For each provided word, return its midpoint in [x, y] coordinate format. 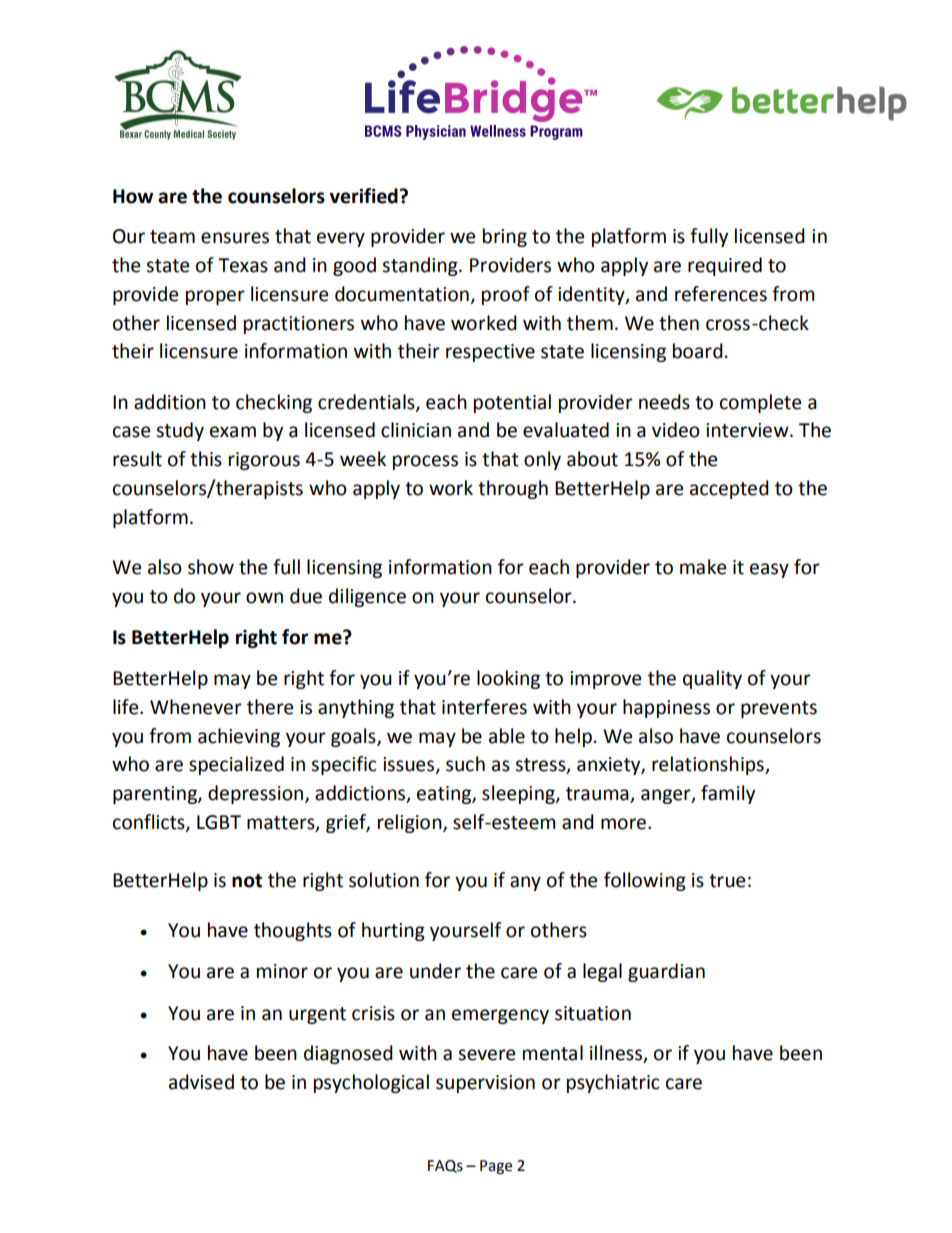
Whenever [196, 707]
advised [201, 1082]
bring [505, 237]
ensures [235, 238]
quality [712, 679]
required [725, 266]
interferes [484, 707]
